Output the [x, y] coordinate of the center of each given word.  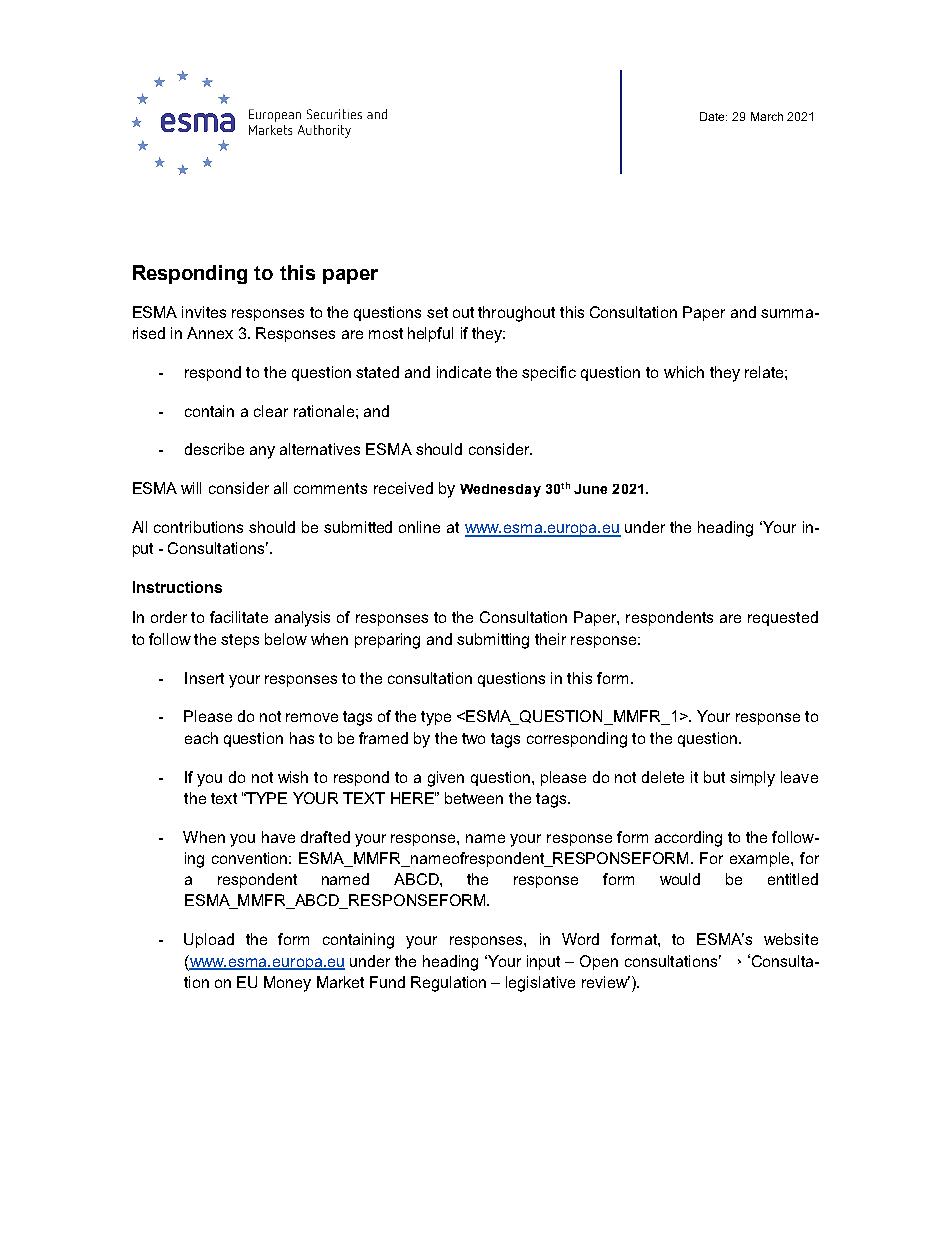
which [684, 372]
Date [713, 116]
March [767, 116]
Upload [209, 940]
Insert [204, 678]
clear [271, 411]
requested [783, 618]
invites [204, 312]
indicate [464, 372]
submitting [493, 641]
